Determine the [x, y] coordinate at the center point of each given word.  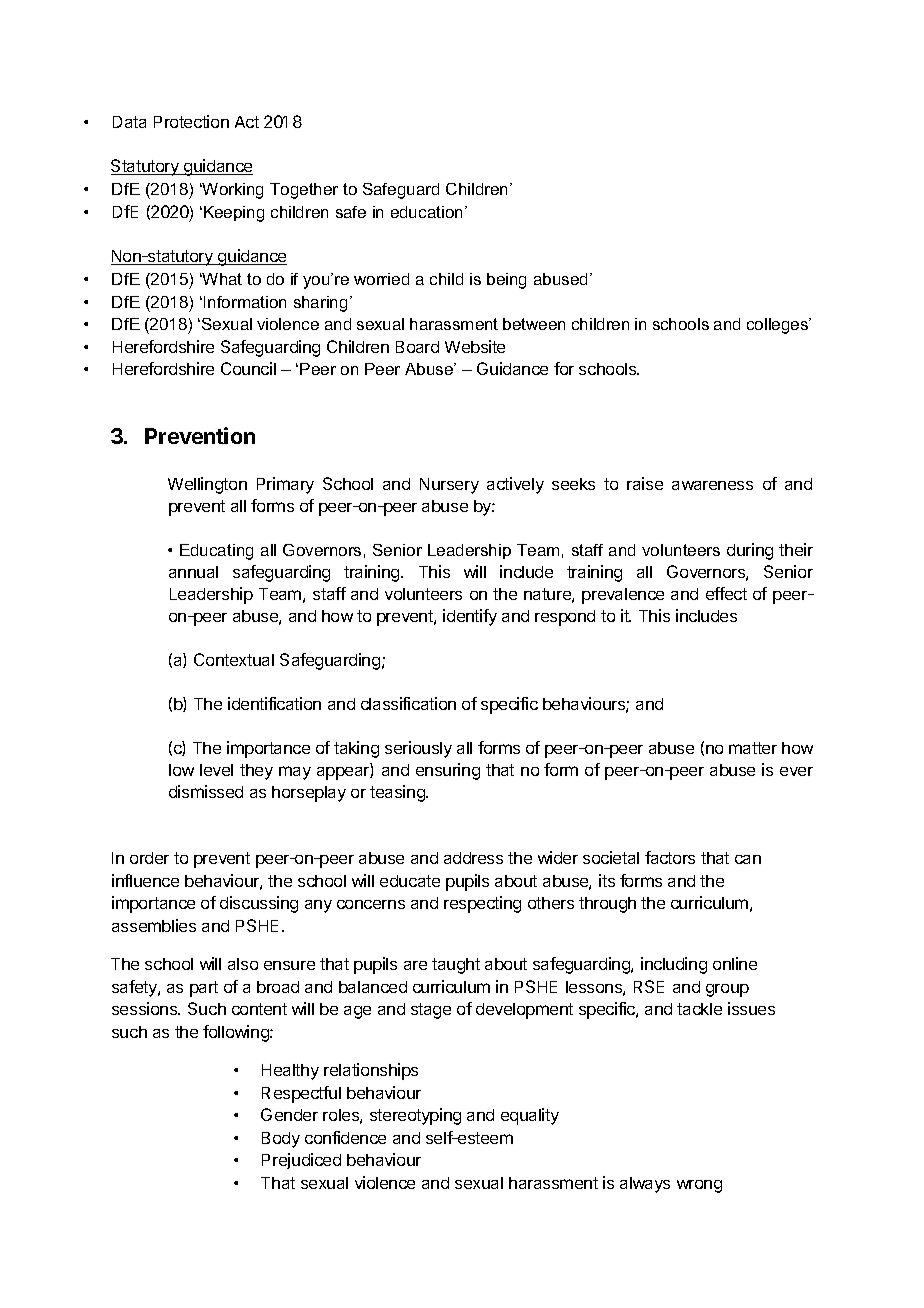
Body [281, 1140]
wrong [699, 1186]
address [473, 858]
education [426, 212]
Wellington [207, 485]
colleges [779, 326]
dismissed [206, 791]
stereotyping [415, 1116]
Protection [191, 121]
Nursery [449, 486]
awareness [712, 485]
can [748, 859]
